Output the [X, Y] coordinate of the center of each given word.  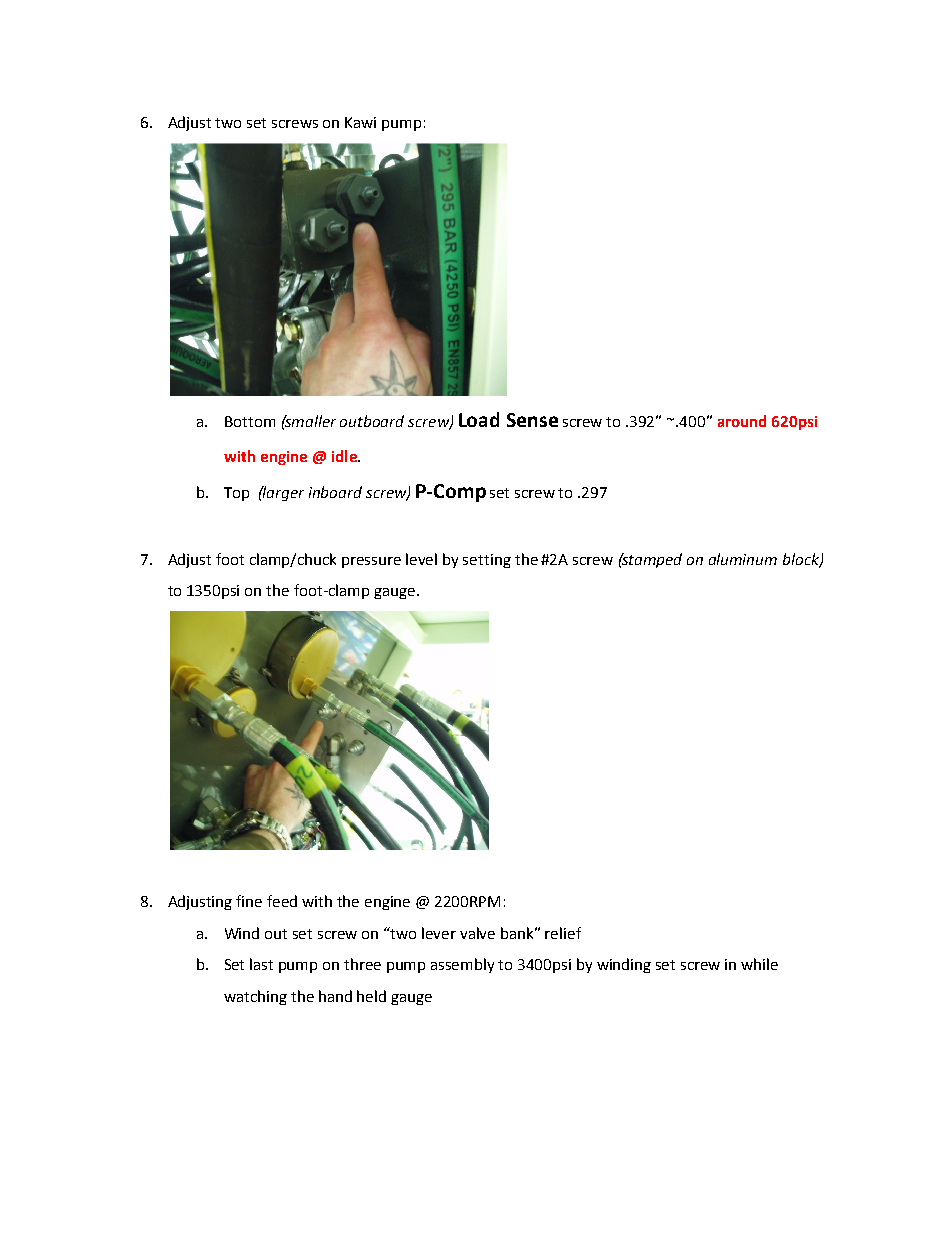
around [742, 421]
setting [487, 561]
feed [282, 901]
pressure [371, 562]
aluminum [743, 559]
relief [563, 933]
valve [477, 933]
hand [335, 996]
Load [479, 419]
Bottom [250, 421]
